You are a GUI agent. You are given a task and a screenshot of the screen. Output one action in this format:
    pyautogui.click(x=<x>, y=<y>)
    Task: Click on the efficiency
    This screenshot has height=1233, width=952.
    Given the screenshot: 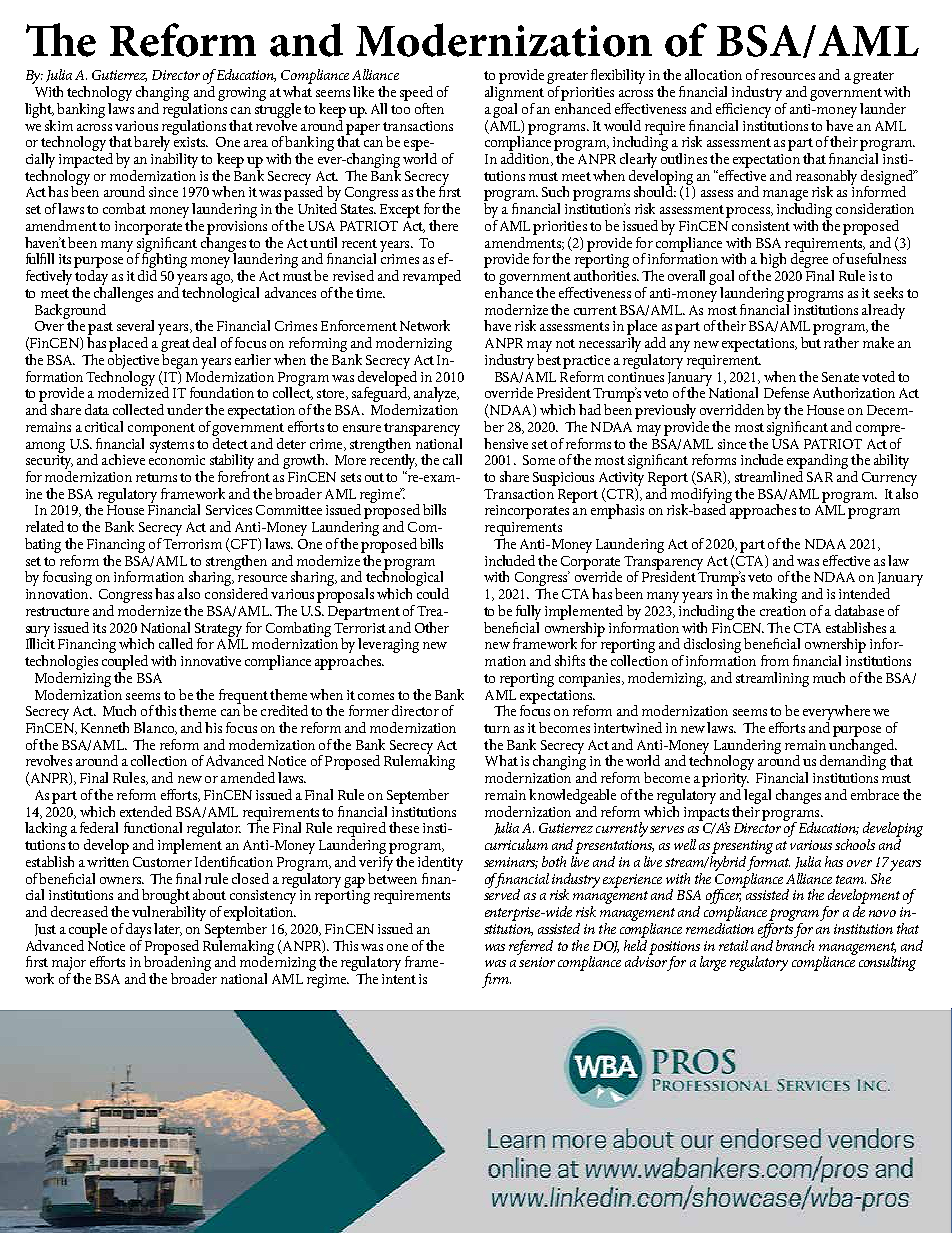 What is the action you would take?
    pyautogui.click(x=743, y=110)
